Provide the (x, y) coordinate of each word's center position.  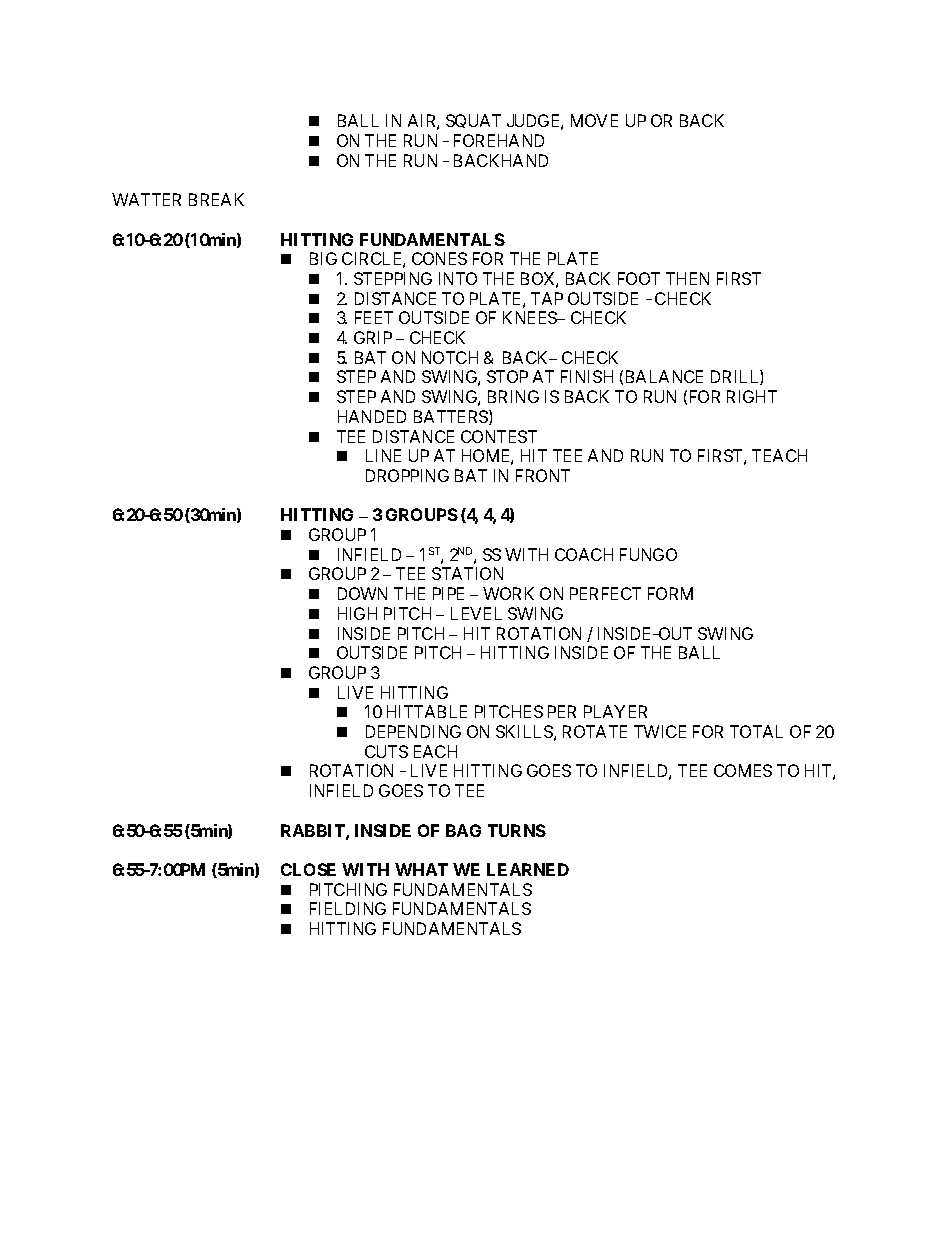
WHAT (421, 869)
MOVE (594, 120)
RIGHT (752, 396)
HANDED (372, 416)
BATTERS (452, 417)
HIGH (357, 613)
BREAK (216, 199)
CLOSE (308, 869)
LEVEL (476, 613)
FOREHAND (499, 140)
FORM (670, 593)
